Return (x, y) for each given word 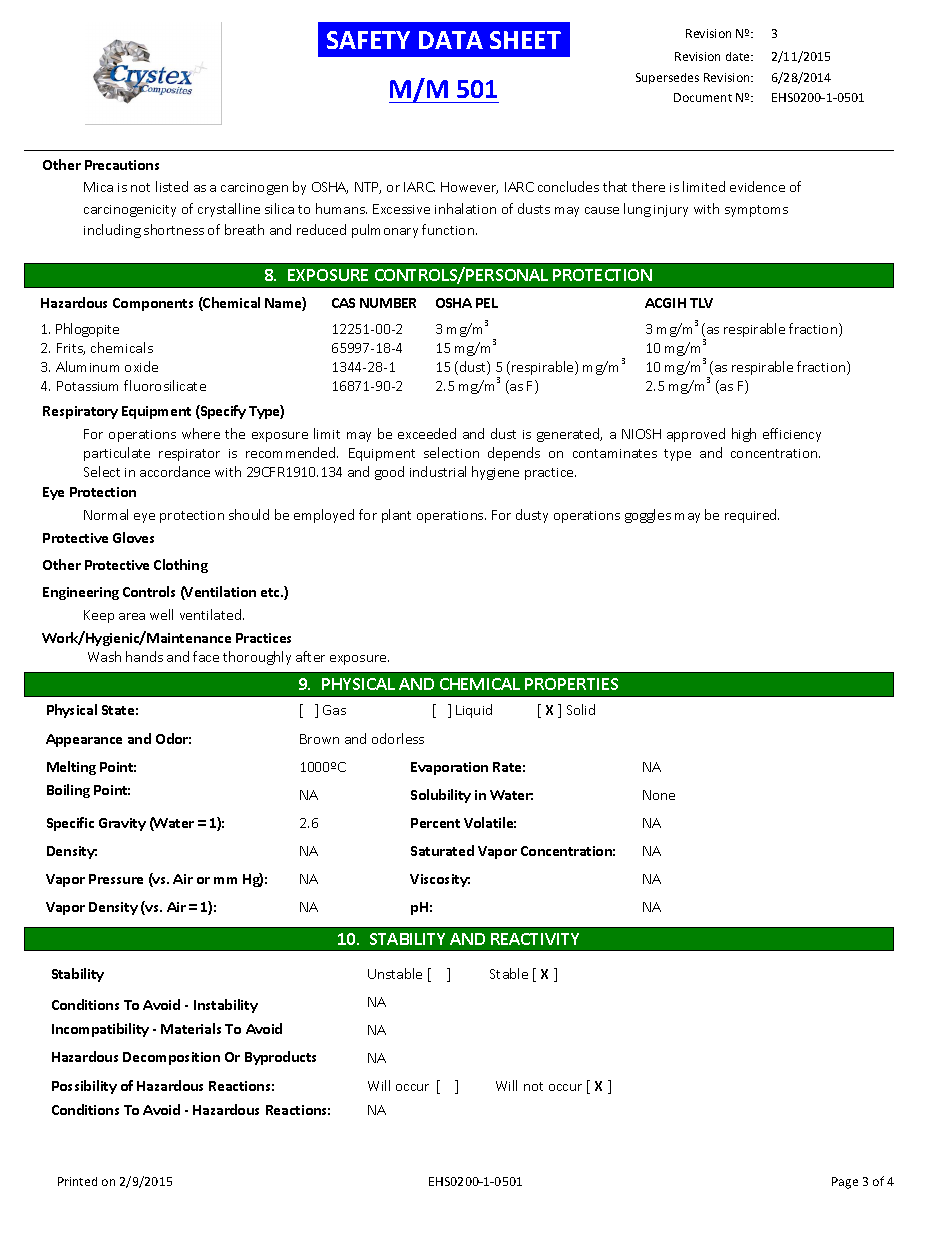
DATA (451, 40)
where (201, 433)
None (659, 795)
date (739, 56)
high (744, 435)
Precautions (122, 165)
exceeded (427, 433)
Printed (77, 1181)
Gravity (122, 824)
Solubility (441, 796)
